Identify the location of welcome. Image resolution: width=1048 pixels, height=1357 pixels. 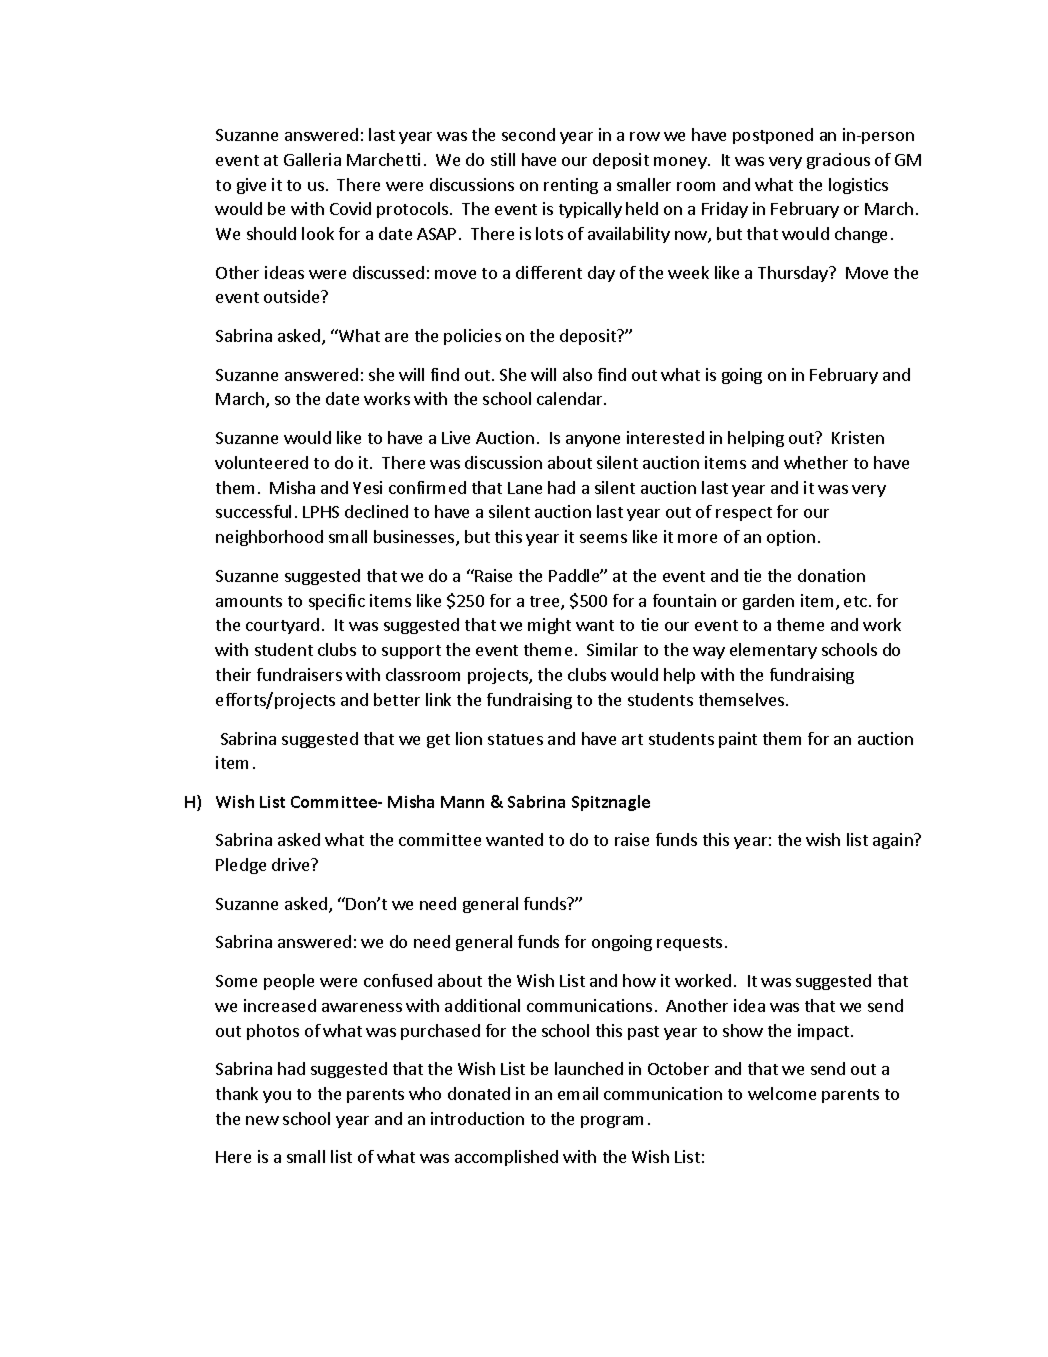
(782, 1093).
